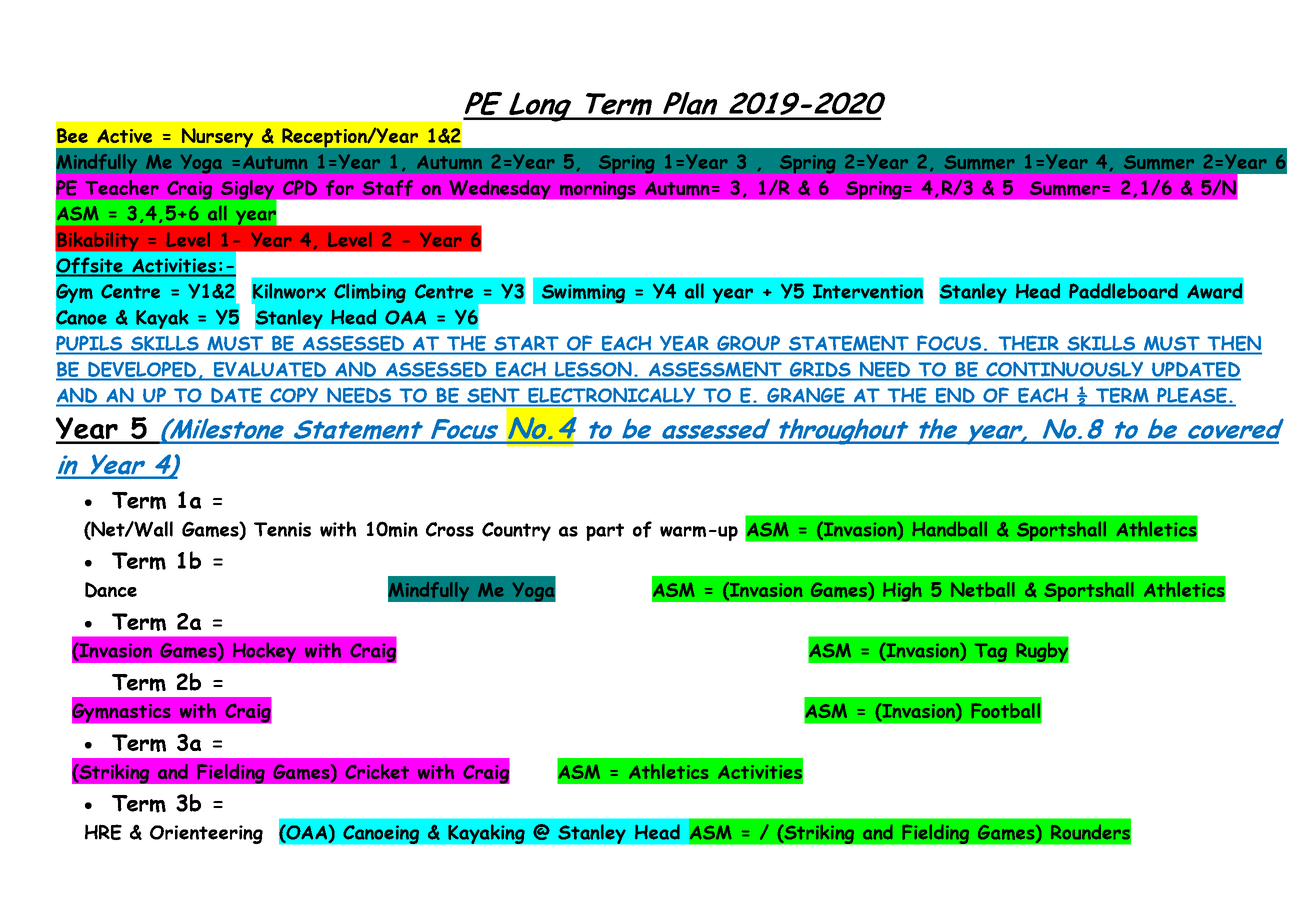  What do you see at coordinates (950, 529) in the screenshot?
I see `Handball` at bounding box center [950, 529].
